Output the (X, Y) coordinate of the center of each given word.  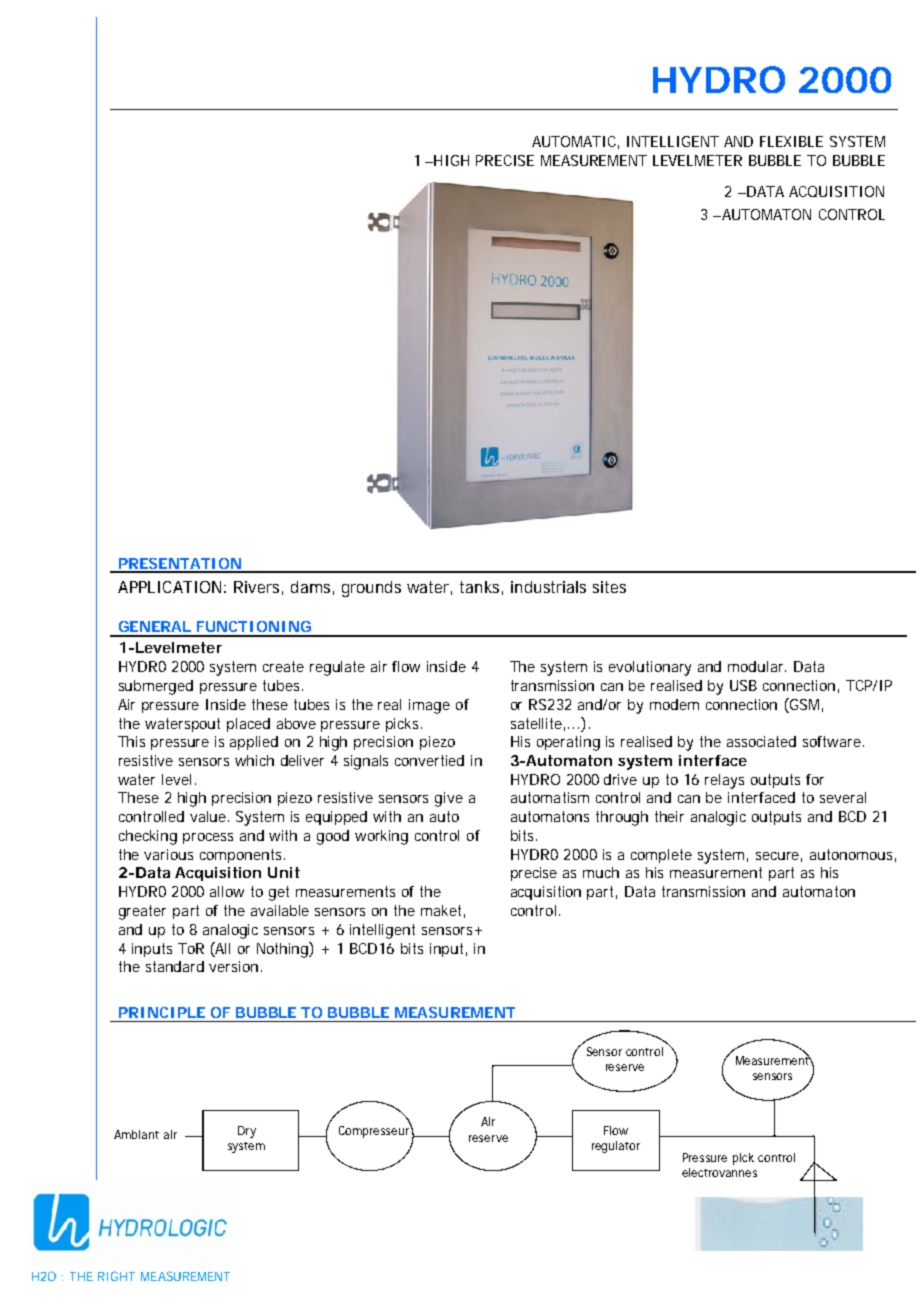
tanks (481, 588)
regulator (616, 1147)
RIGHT (116, 1276)
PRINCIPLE (162, 1012)
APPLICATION (172, 587)
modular (757, 666)
